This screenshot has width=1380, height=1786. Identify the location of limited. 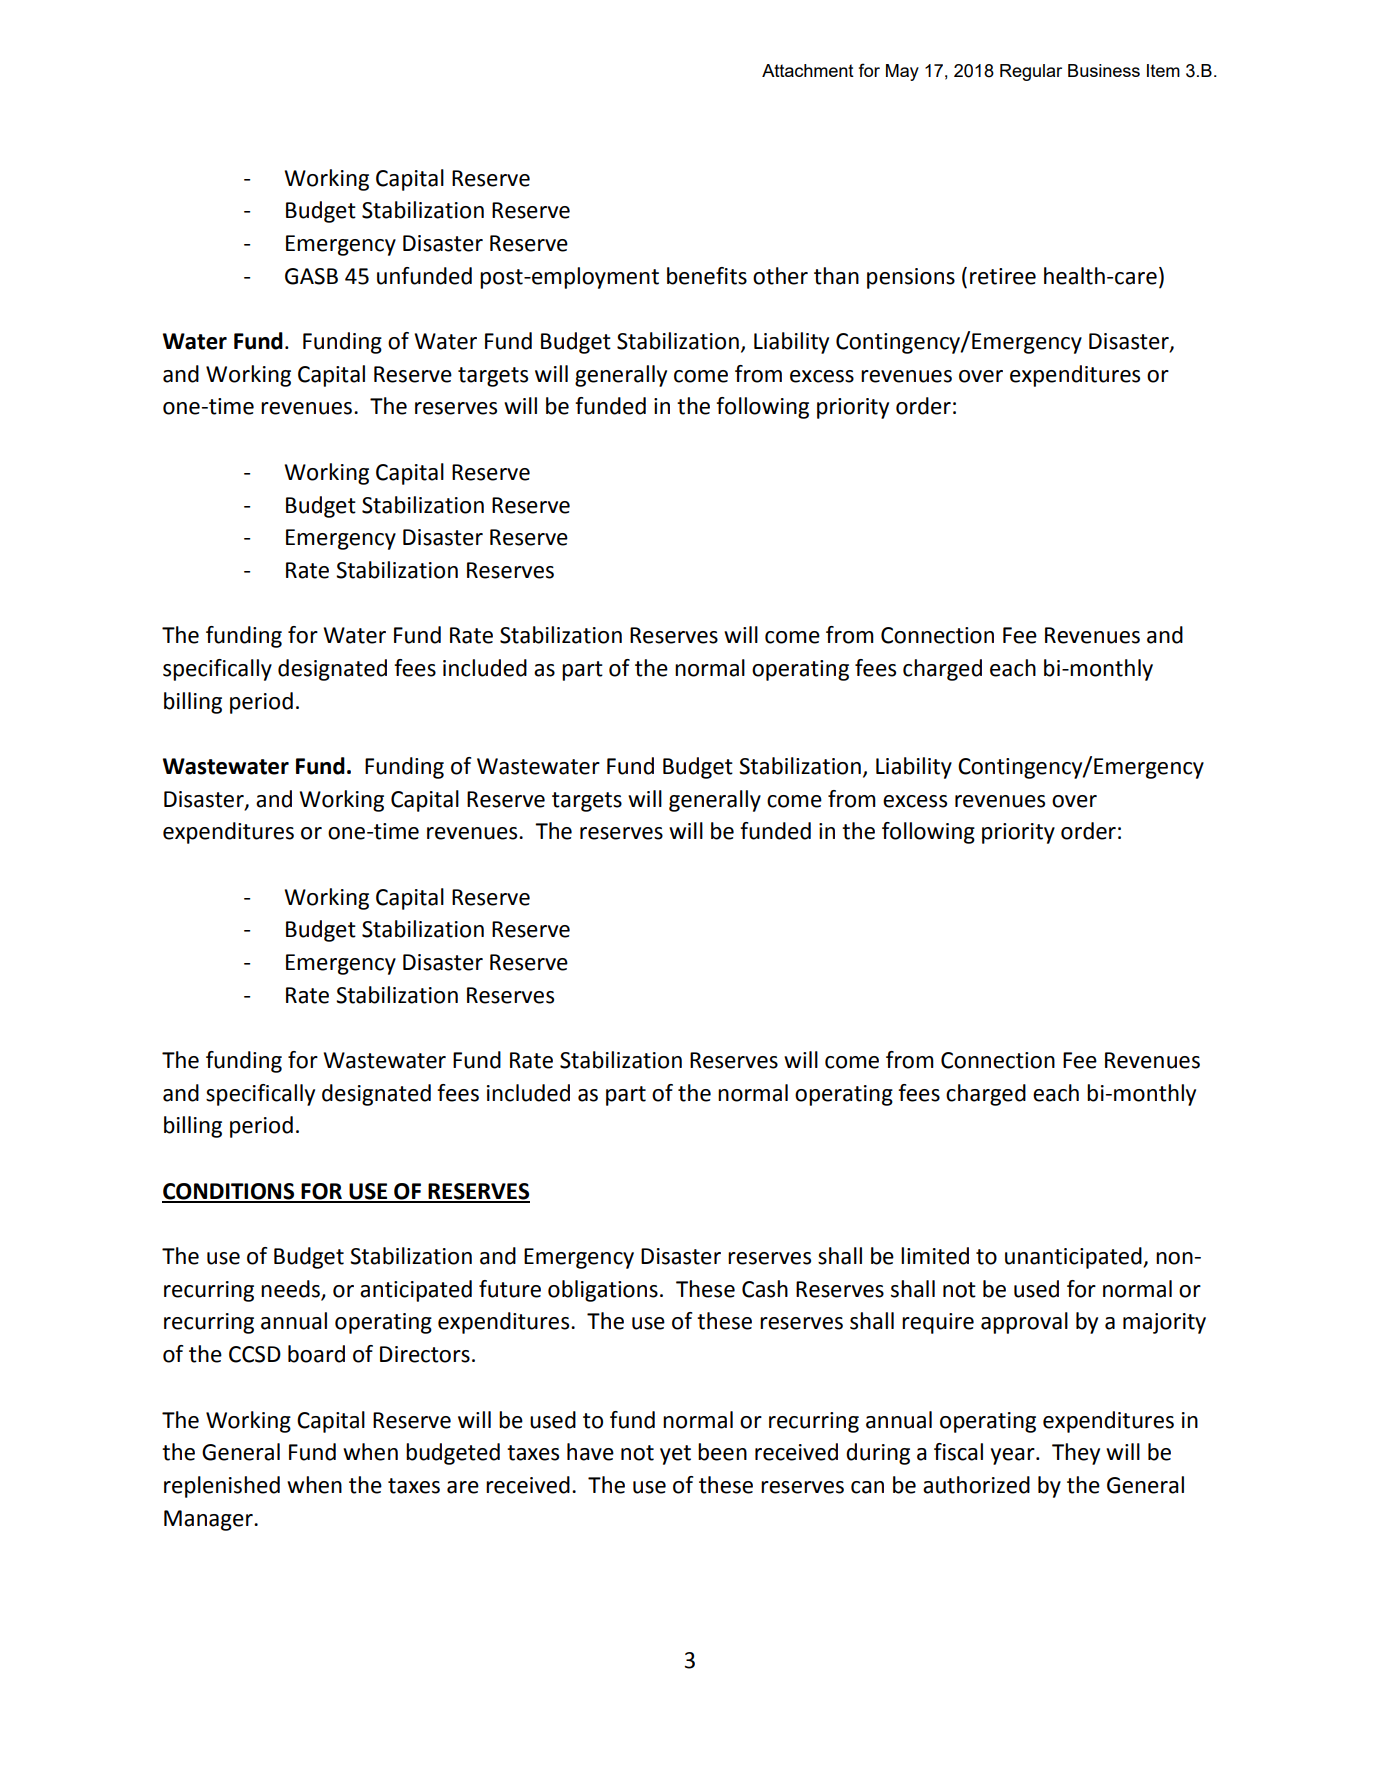
(935, 1256).
